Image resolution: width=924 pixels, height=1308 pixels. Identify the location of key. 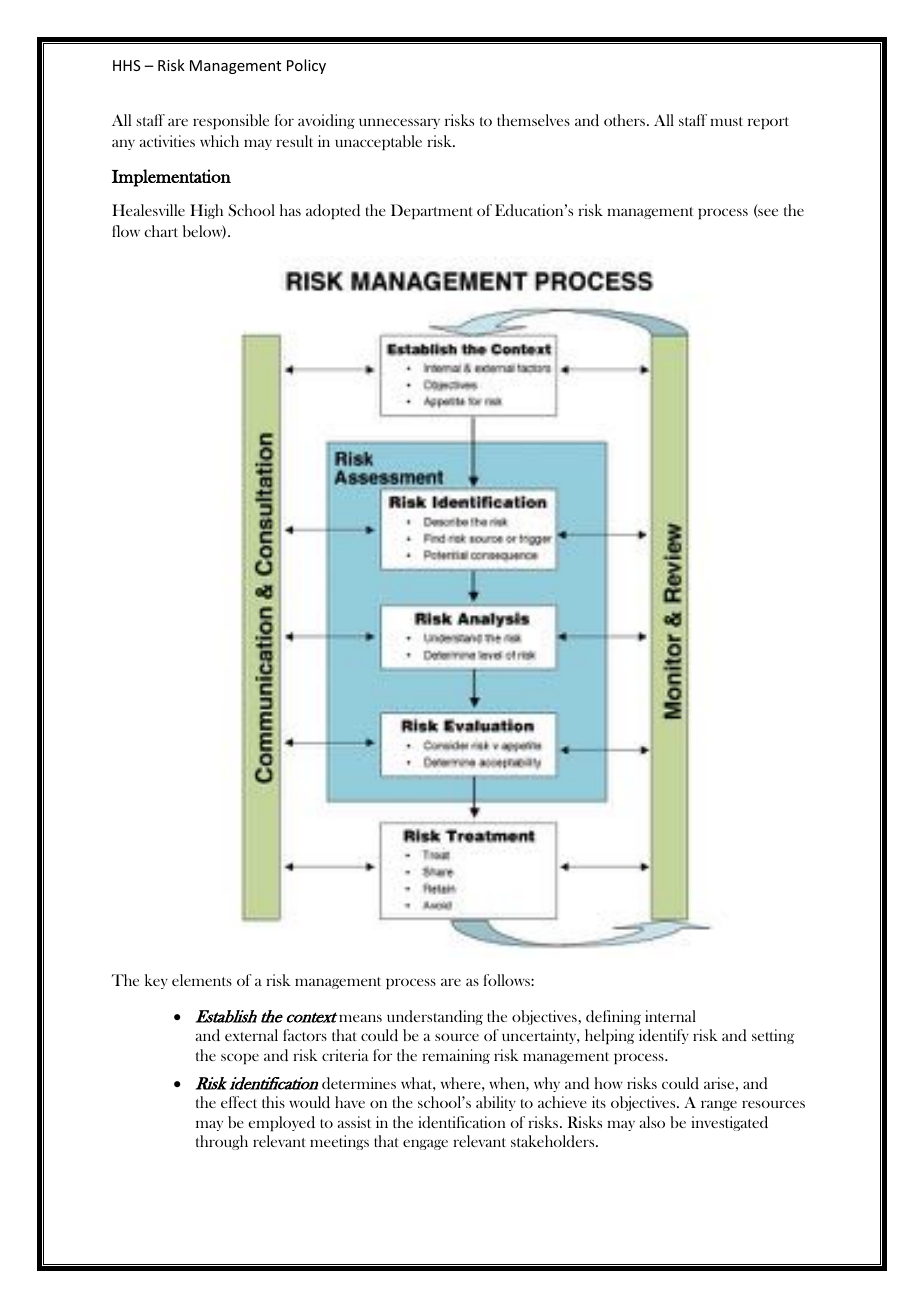
(156, 981).
